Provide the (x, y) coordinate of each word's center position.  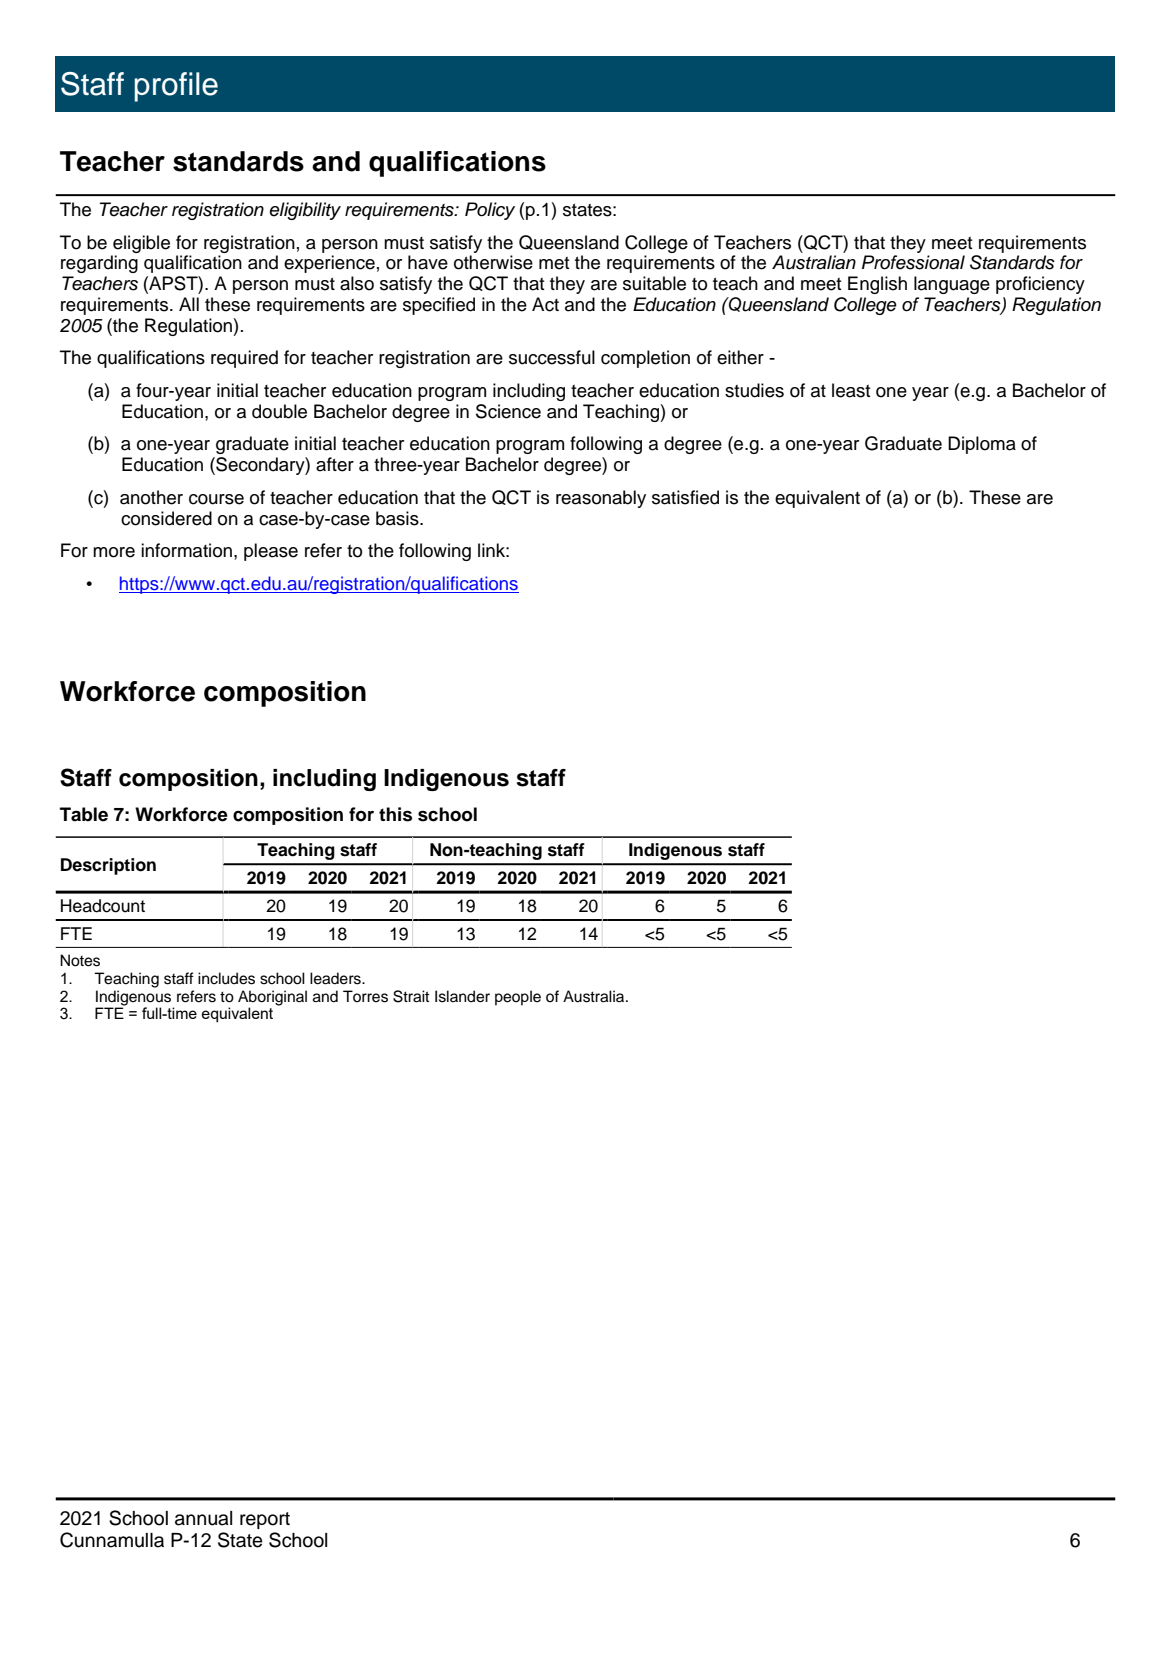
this (395, 814)
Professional (913, 262)
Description (108, 866)
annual (203, 1518)
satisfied (685, 497)
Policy (490, 211)
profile (176, 87)
